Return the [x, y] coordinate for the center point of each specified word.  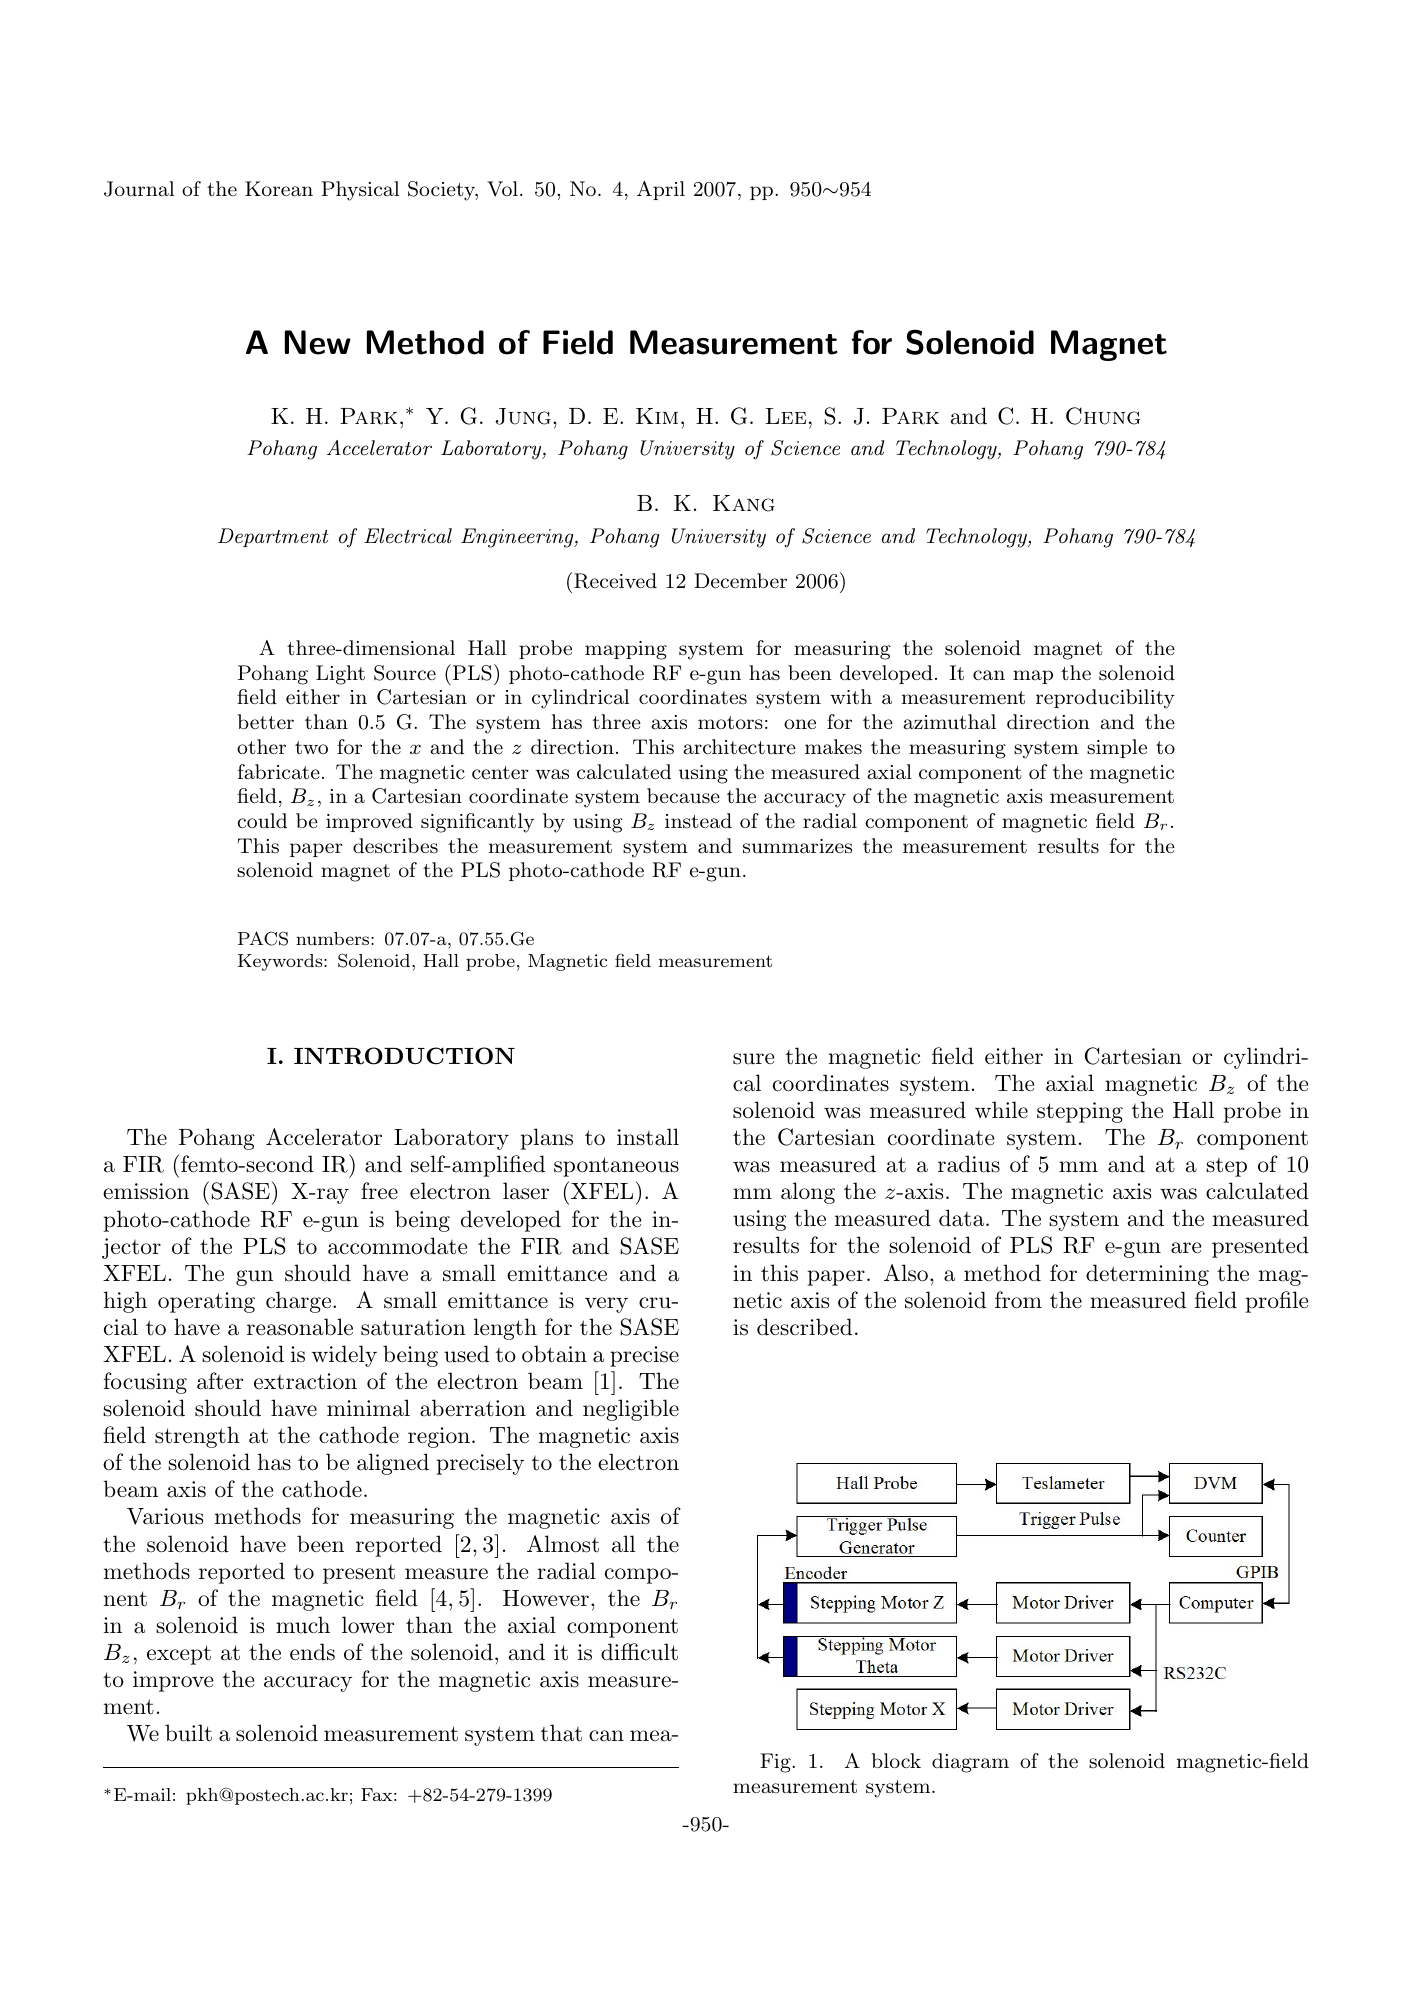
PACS [263, 938]
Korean [279, 189]
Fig [776, 1763]
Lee [786, 416]
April [661, 190]
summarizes [797, 846]
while [1001, 1110]
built [188, 1733]
